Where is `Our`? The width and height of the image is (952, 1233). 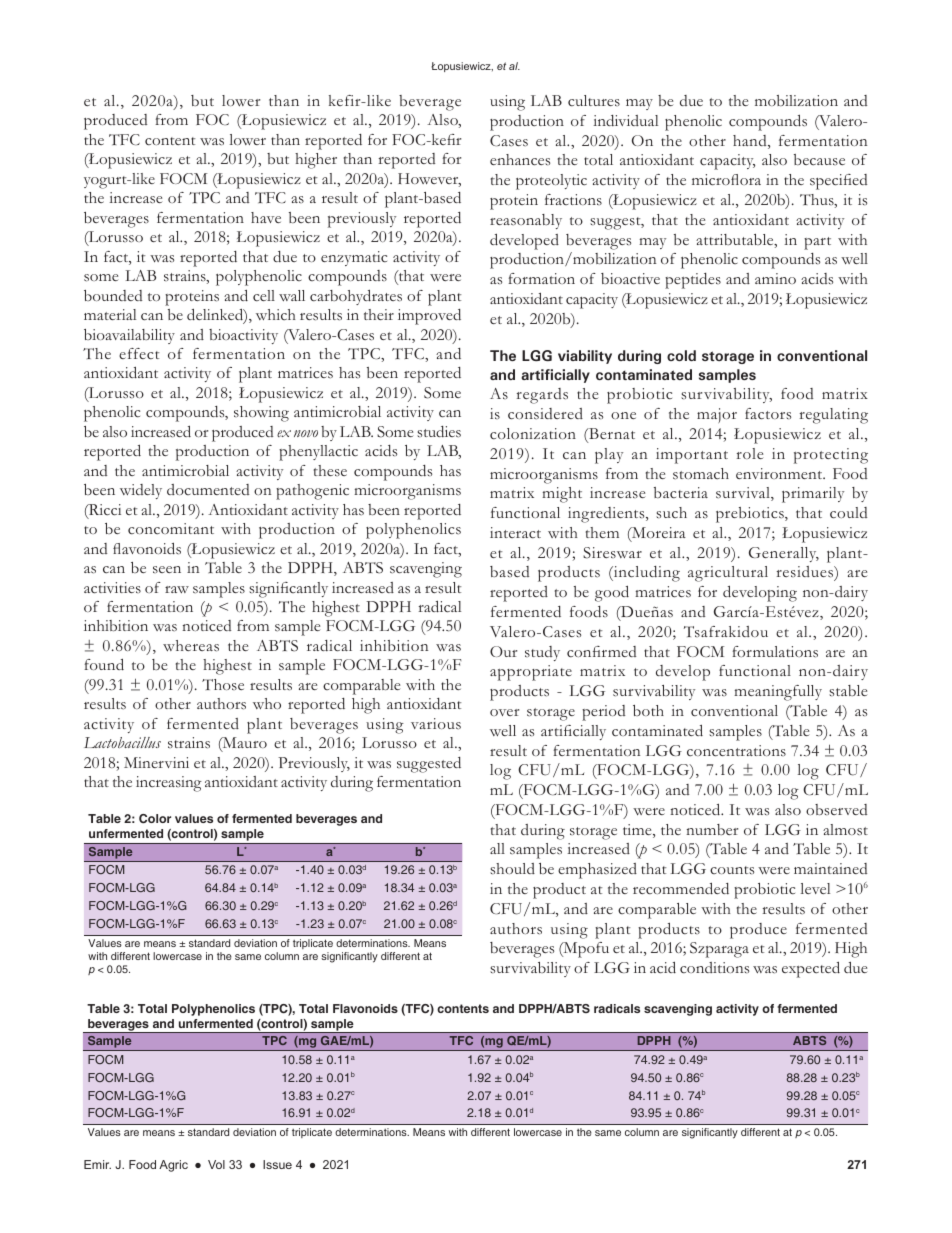
Our is located at coordinates (503, 651).
